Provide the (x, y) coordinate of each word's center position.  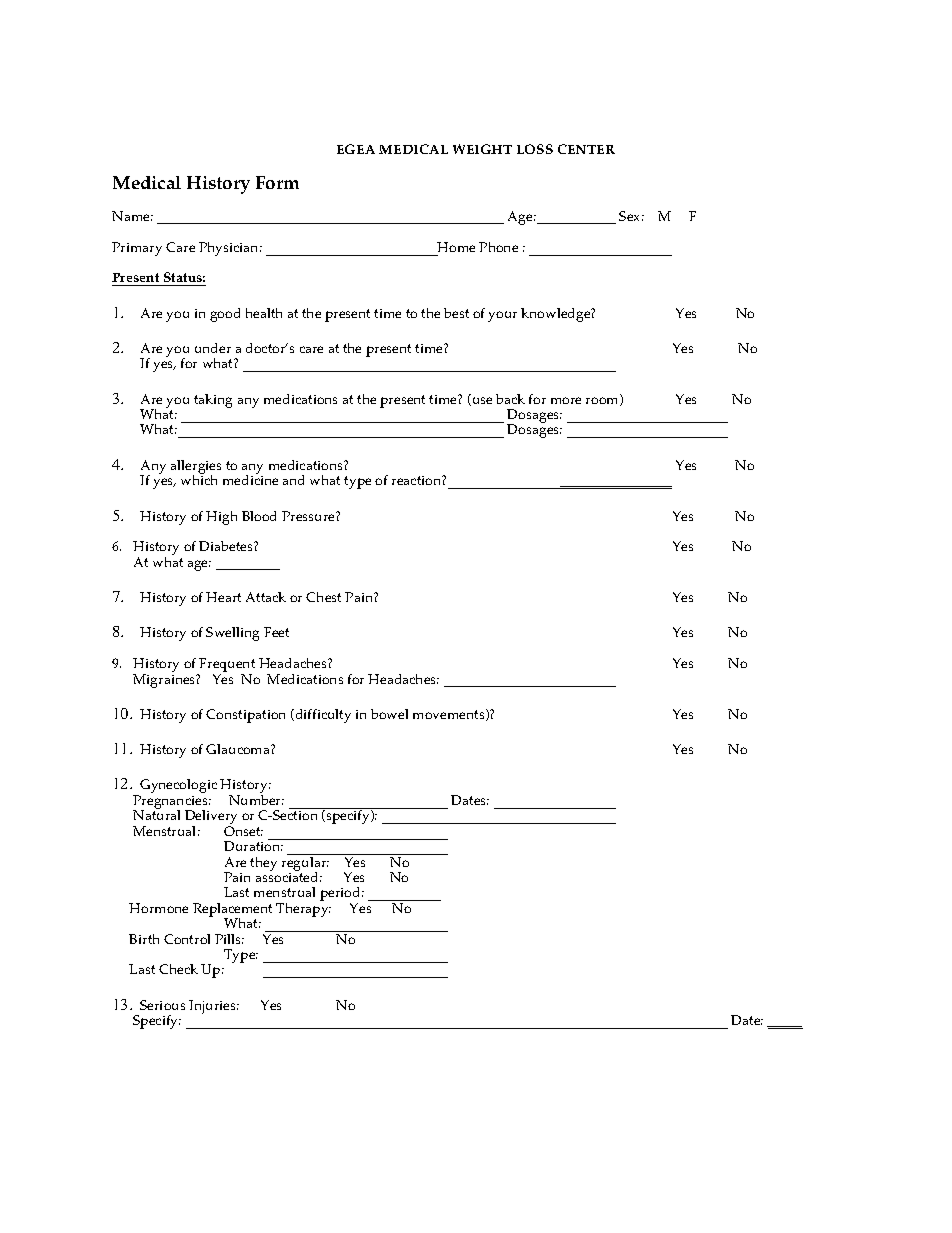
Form (277, 182)
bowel (389, 714)
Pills (229, 939)
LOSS (535, 149)
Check (178, 969)
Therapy (303, 908)
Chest (323, 597)
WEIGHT (482, 149)
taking (213, 401)
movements (450, 715)
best (456, 313)
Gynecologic (177, 787)
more (566, 400)
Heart (223, 597)
